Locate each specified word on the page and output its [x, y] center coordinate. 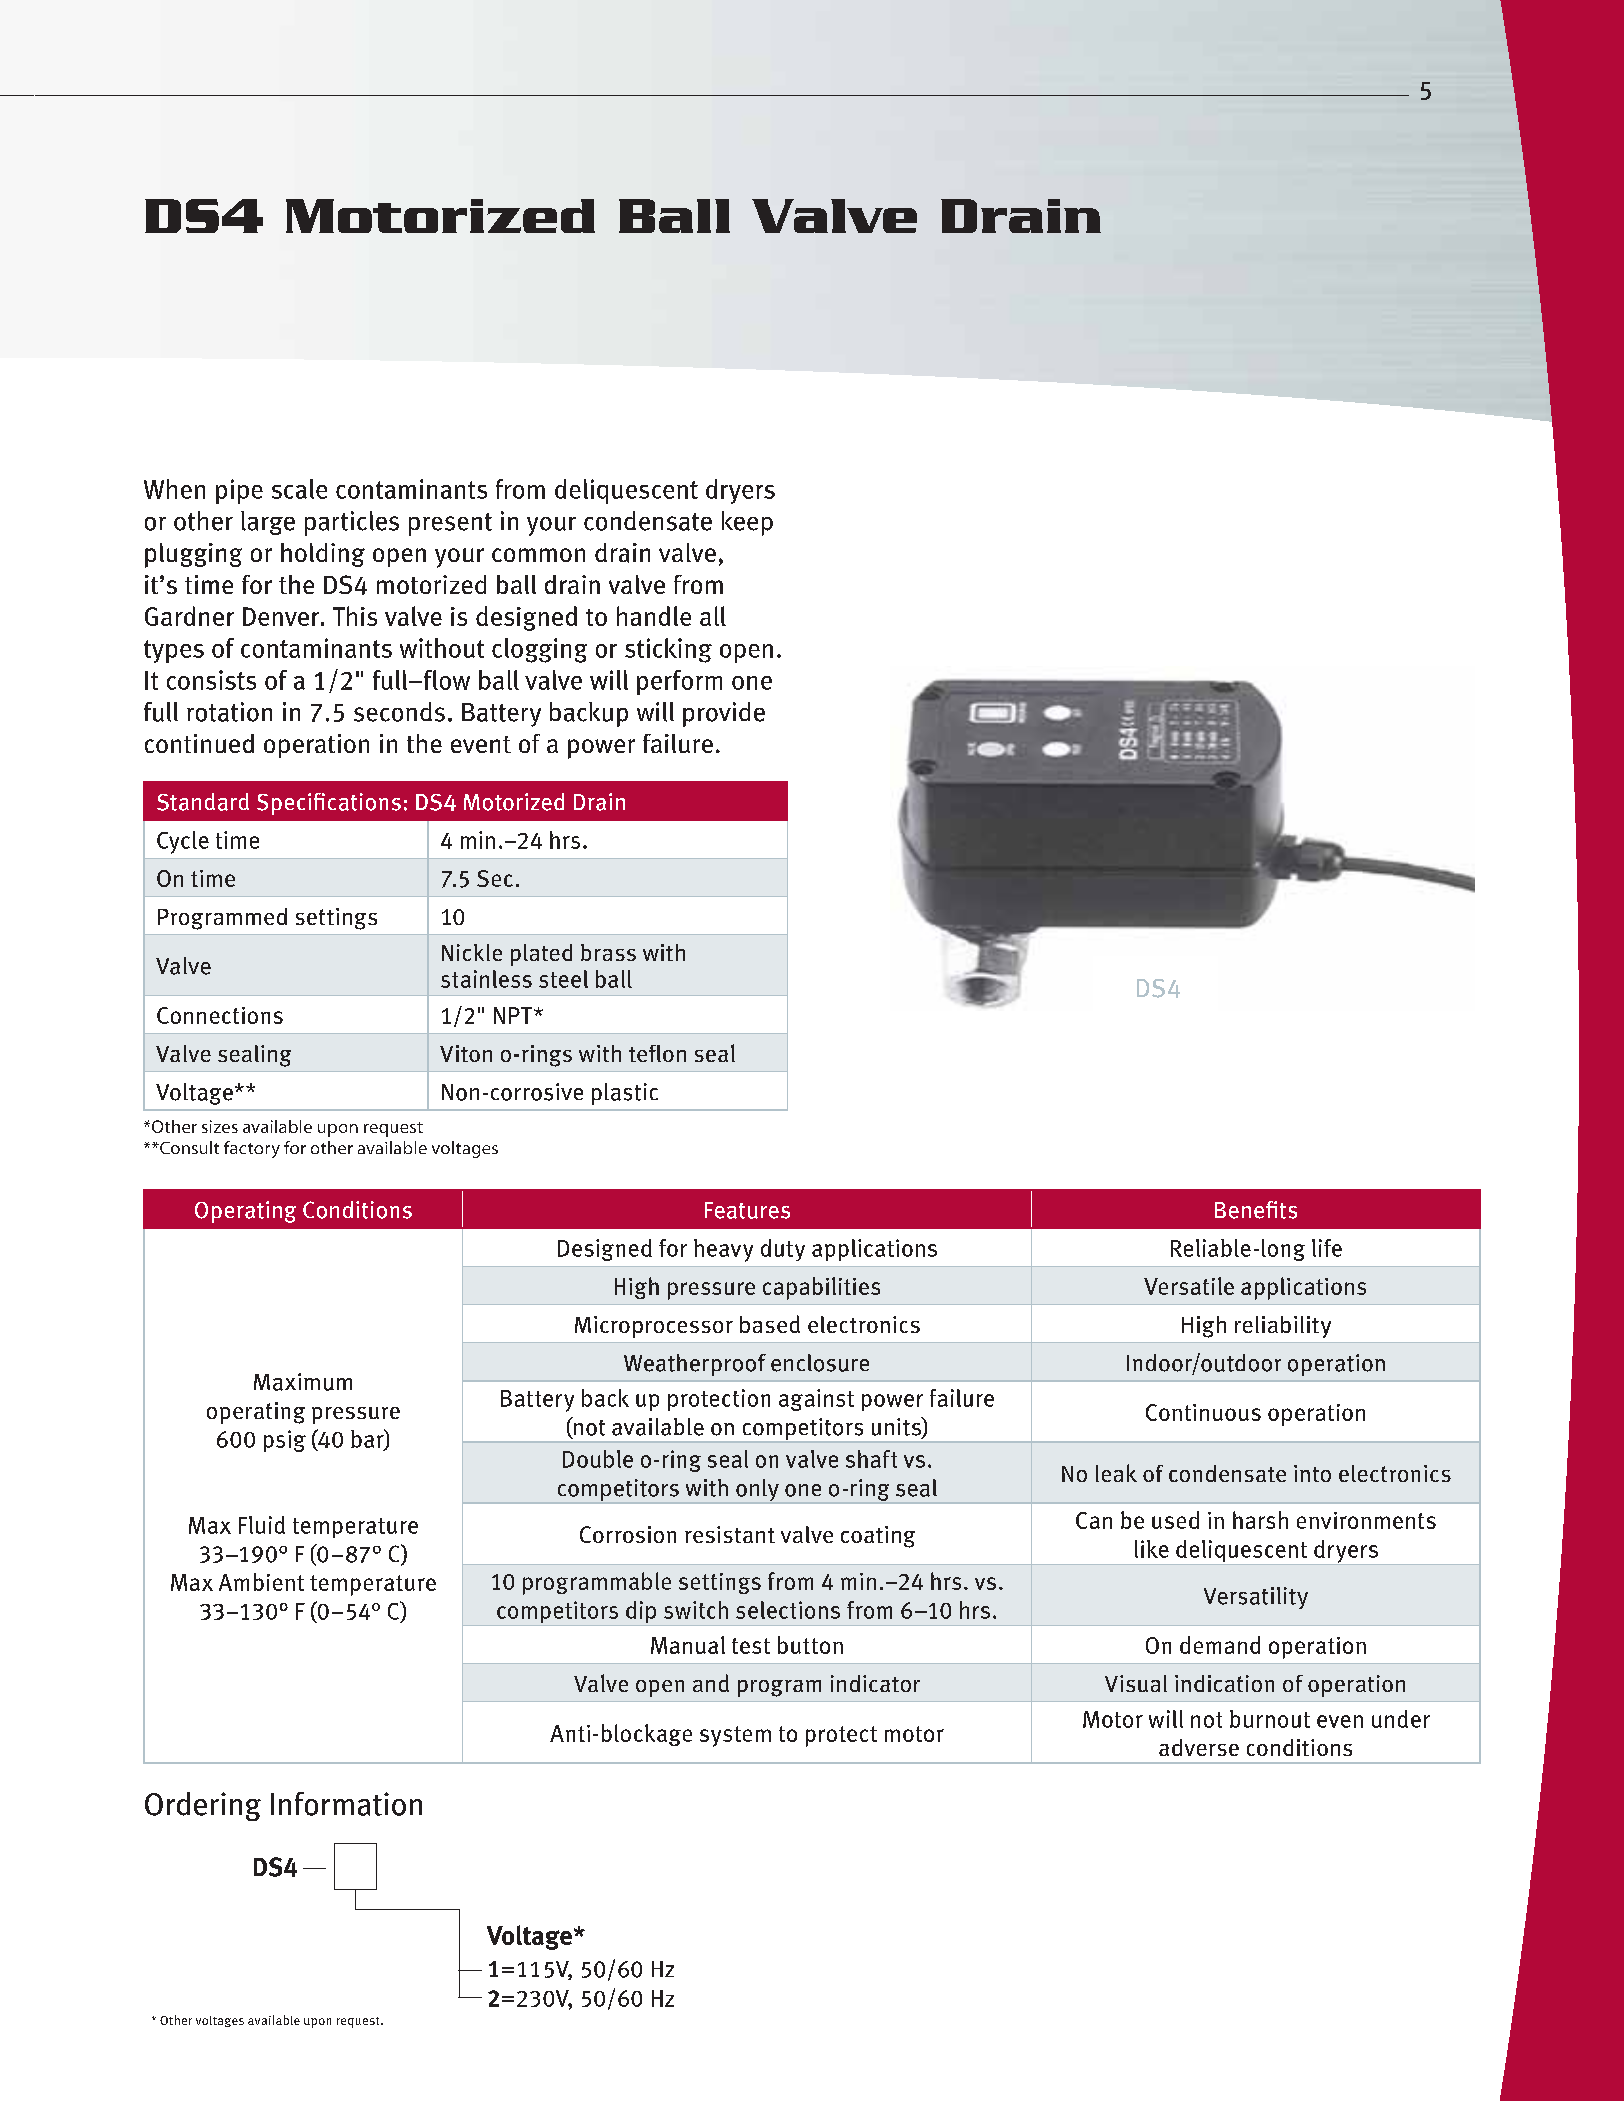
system [735, 1736]
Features [747, 1210]
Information [346, 1804]
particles [352, 523]
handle [654, 616]
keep [747, 523]
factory [252, 1149]
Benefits [1256, 1210]
